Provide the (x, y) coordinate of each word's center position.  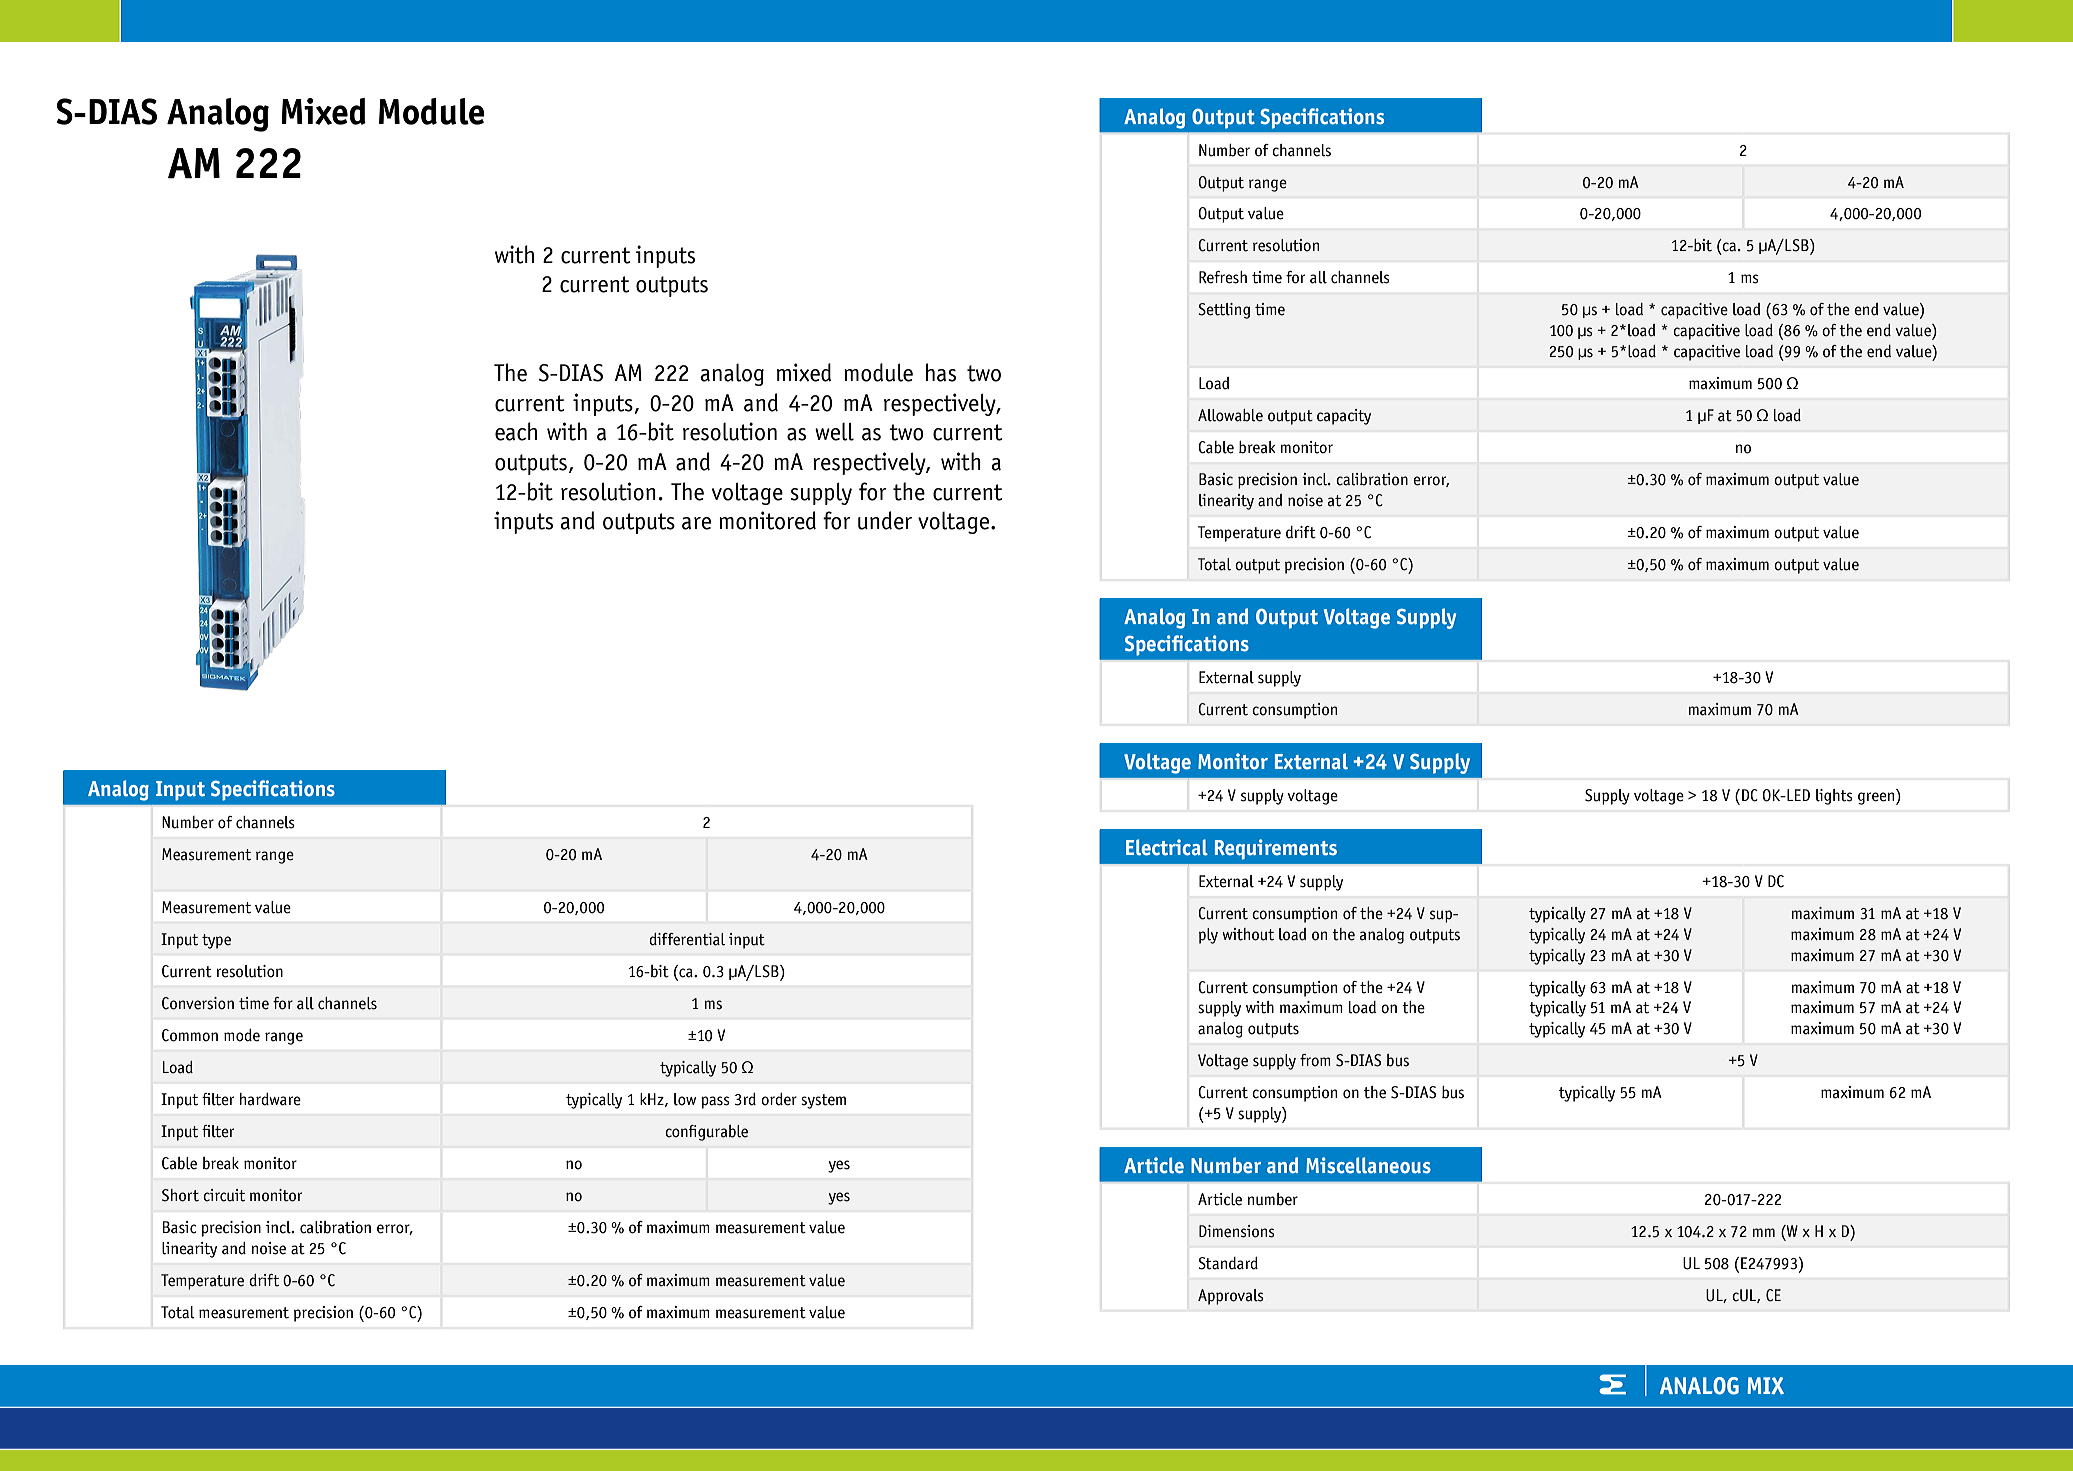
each (516, 431)
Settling (1224, 311)
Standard (1228, 1263)
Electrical (1167, 847)
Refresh (1223, 277)
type (216, 941)
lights (1834, 797)
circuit (224, 1195)
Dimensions (1237, 1231)
